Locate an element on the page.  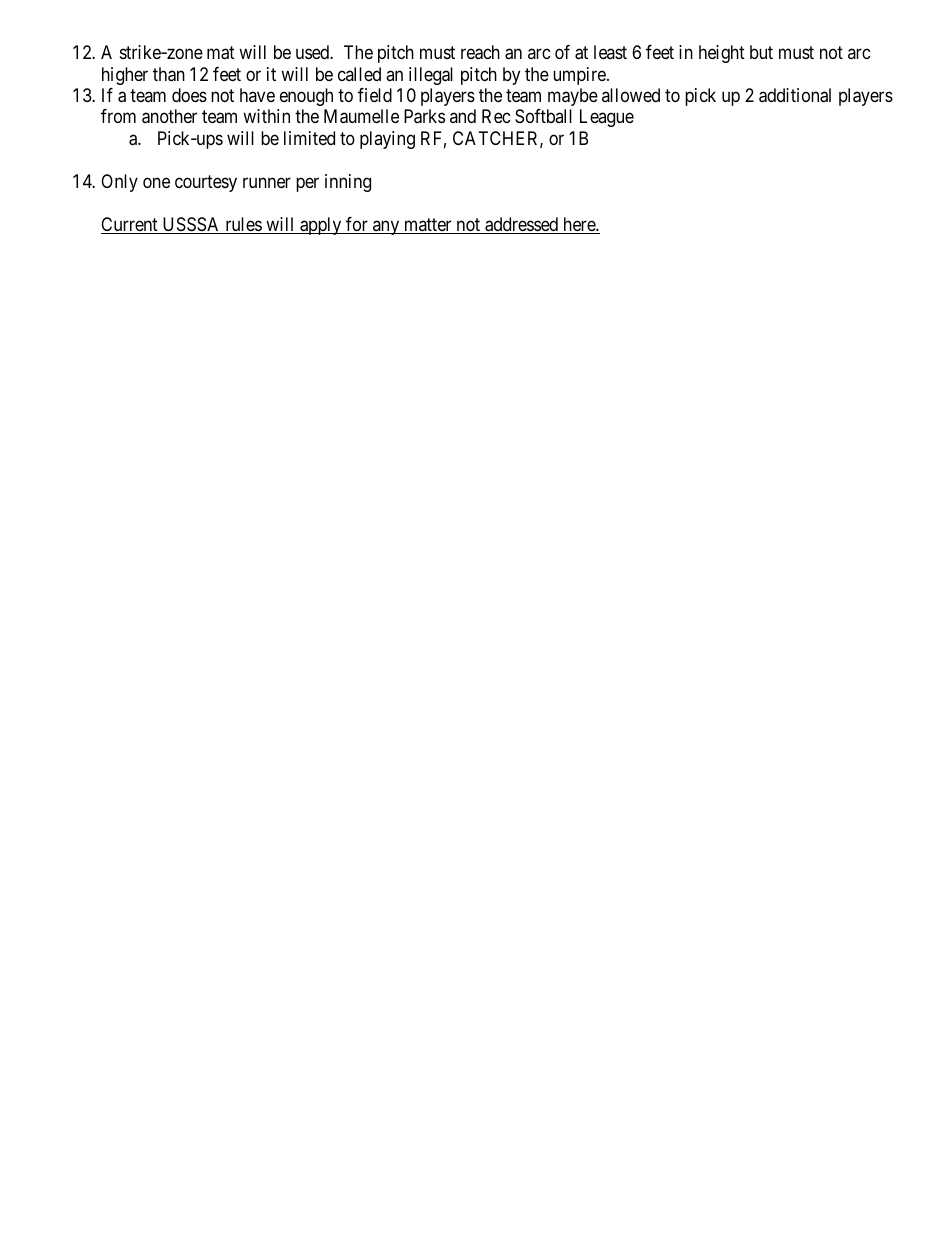
additional is located at coordinates (795, 95).
